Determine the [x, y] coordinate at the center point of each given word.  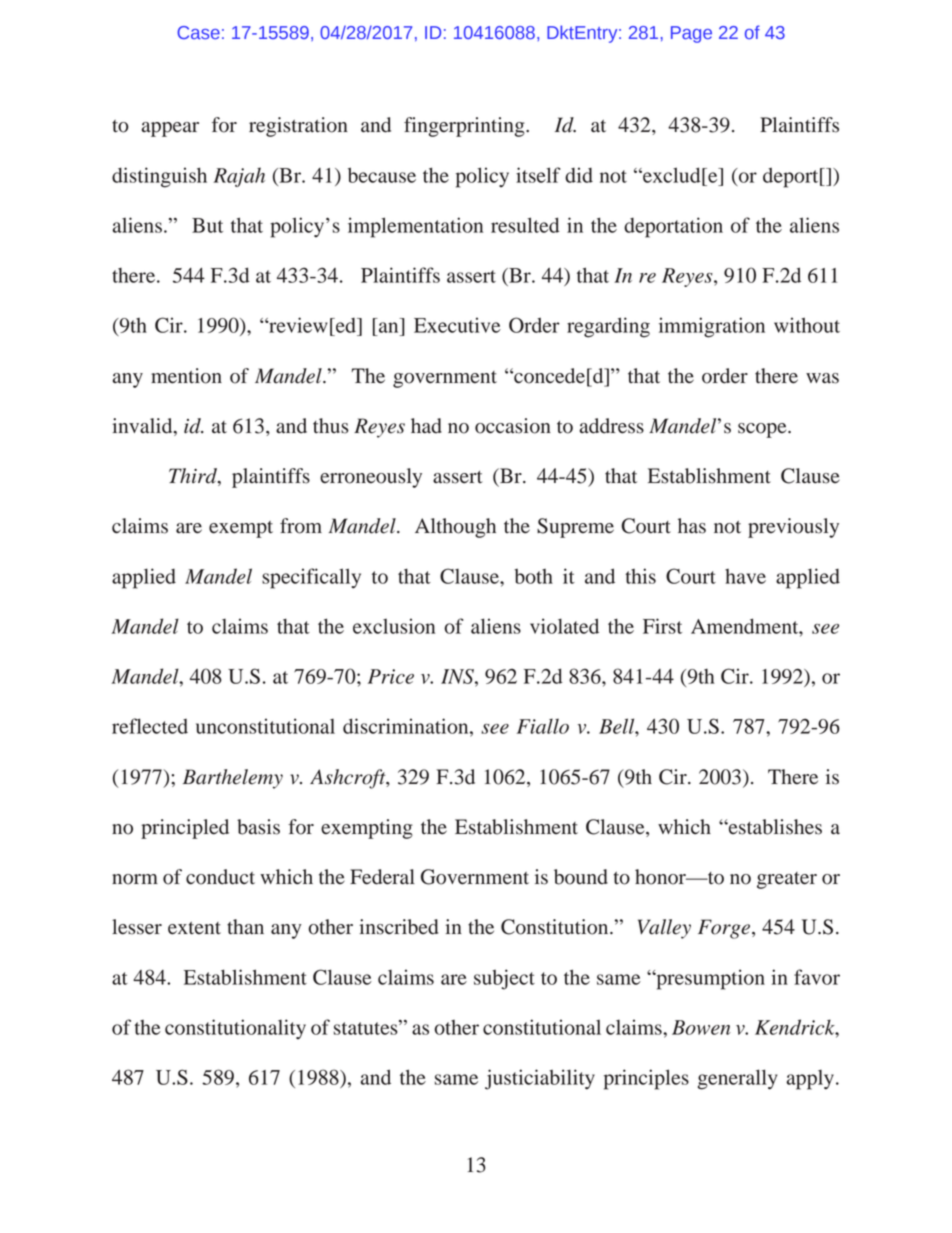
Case [198, 32]
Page [691, 34]
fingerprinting [465, 127]
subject [504, 979]
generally [738, 1079]
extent [194, 928]
